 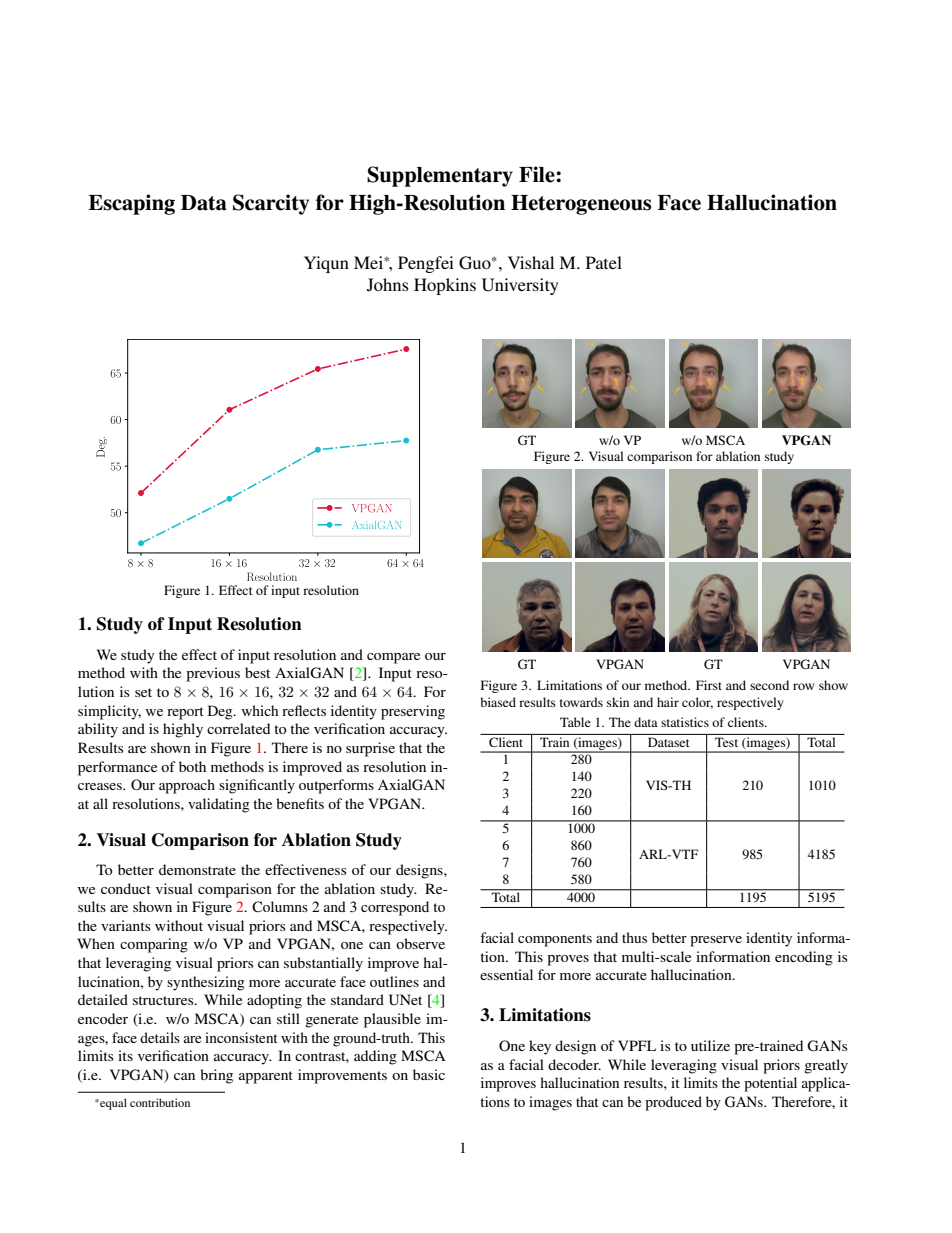 What do you see at coordinates (393, 658) in the screenshot?
I see `compare` at bounding box center [393, 658].
